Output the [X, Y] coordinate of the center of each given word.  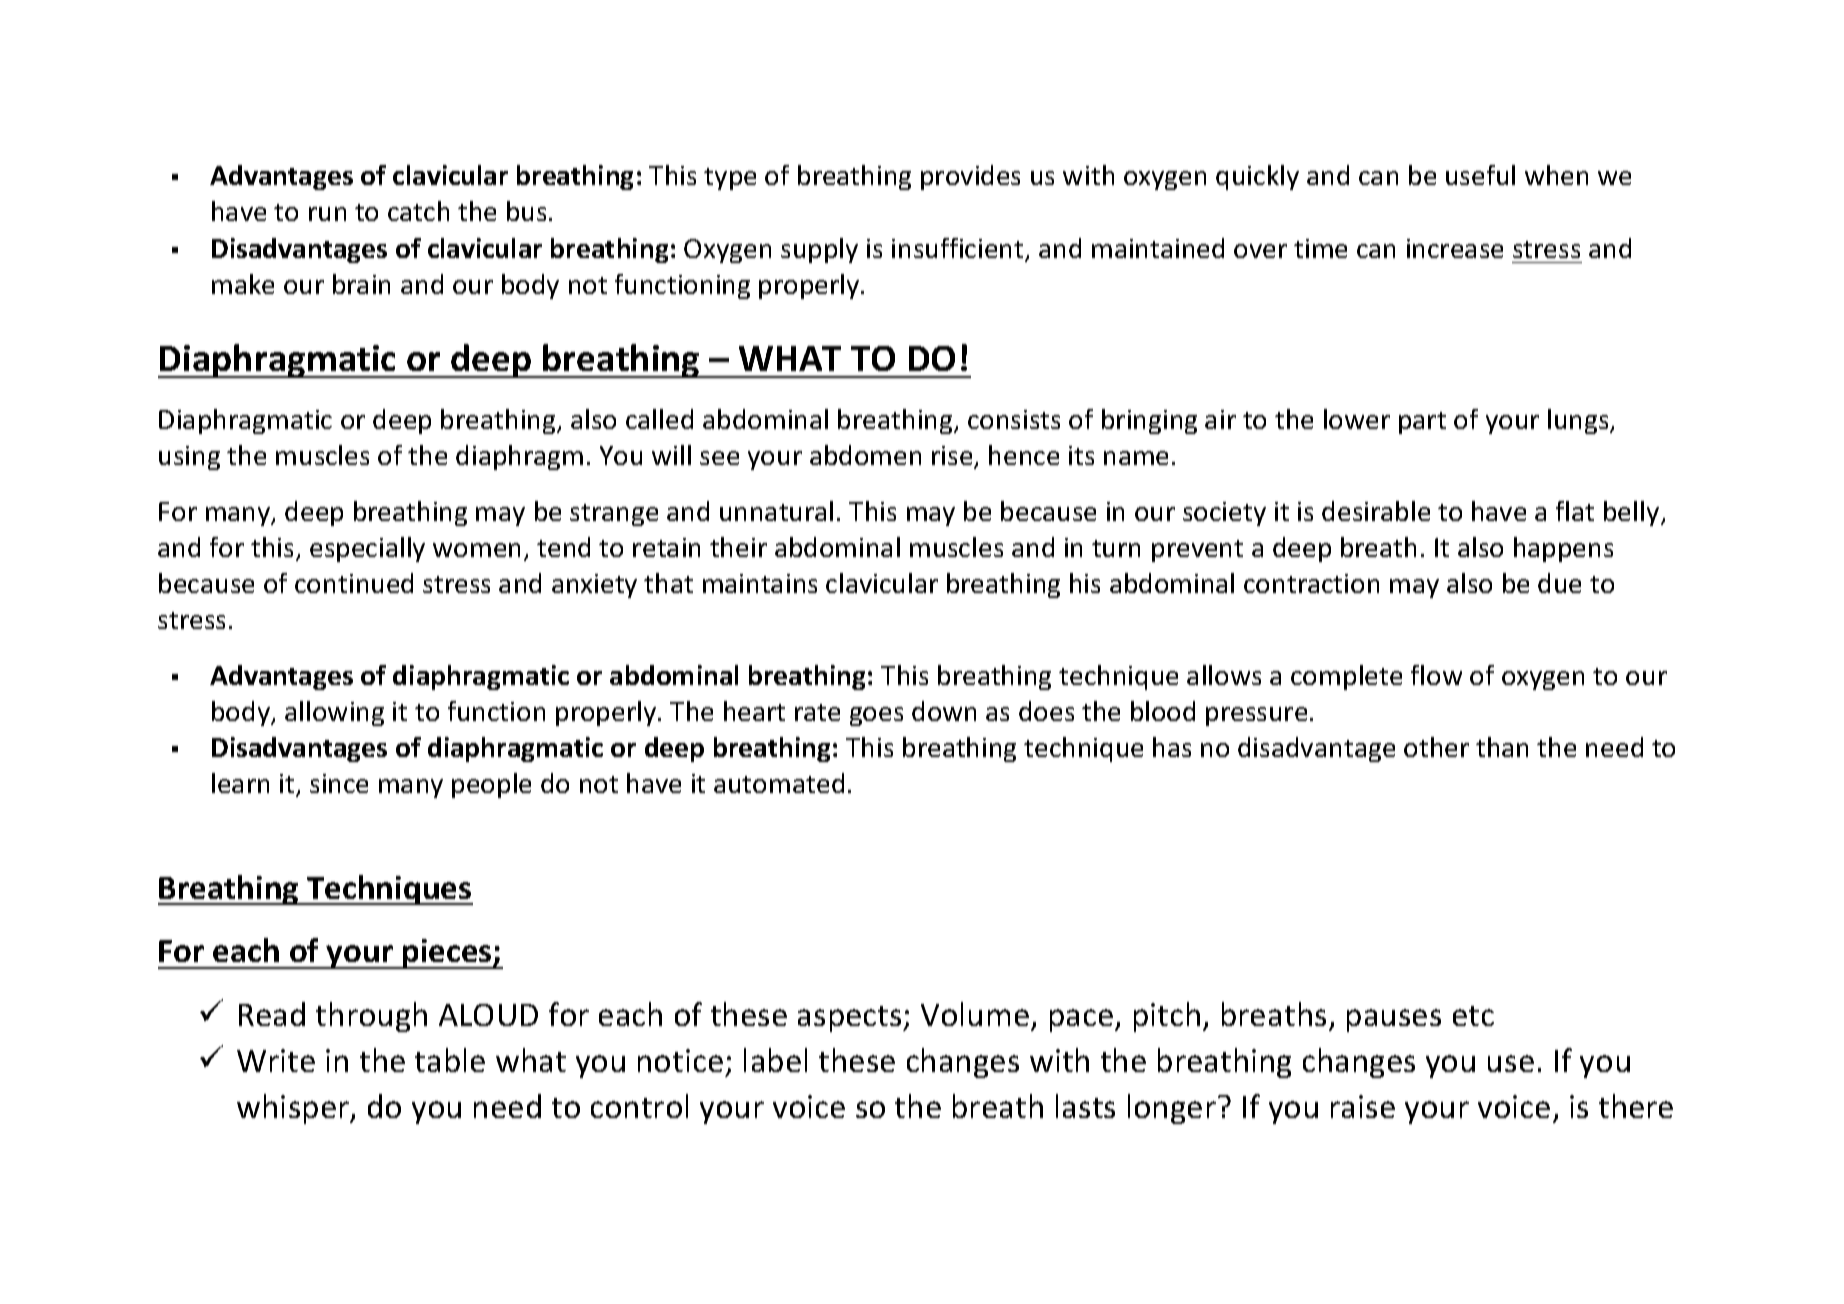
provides [970, 177]
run [327, 214]
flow [1436, 675]
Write [276, 1060]
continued [354, 583]
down [944, 711]
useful [1480, 175]
